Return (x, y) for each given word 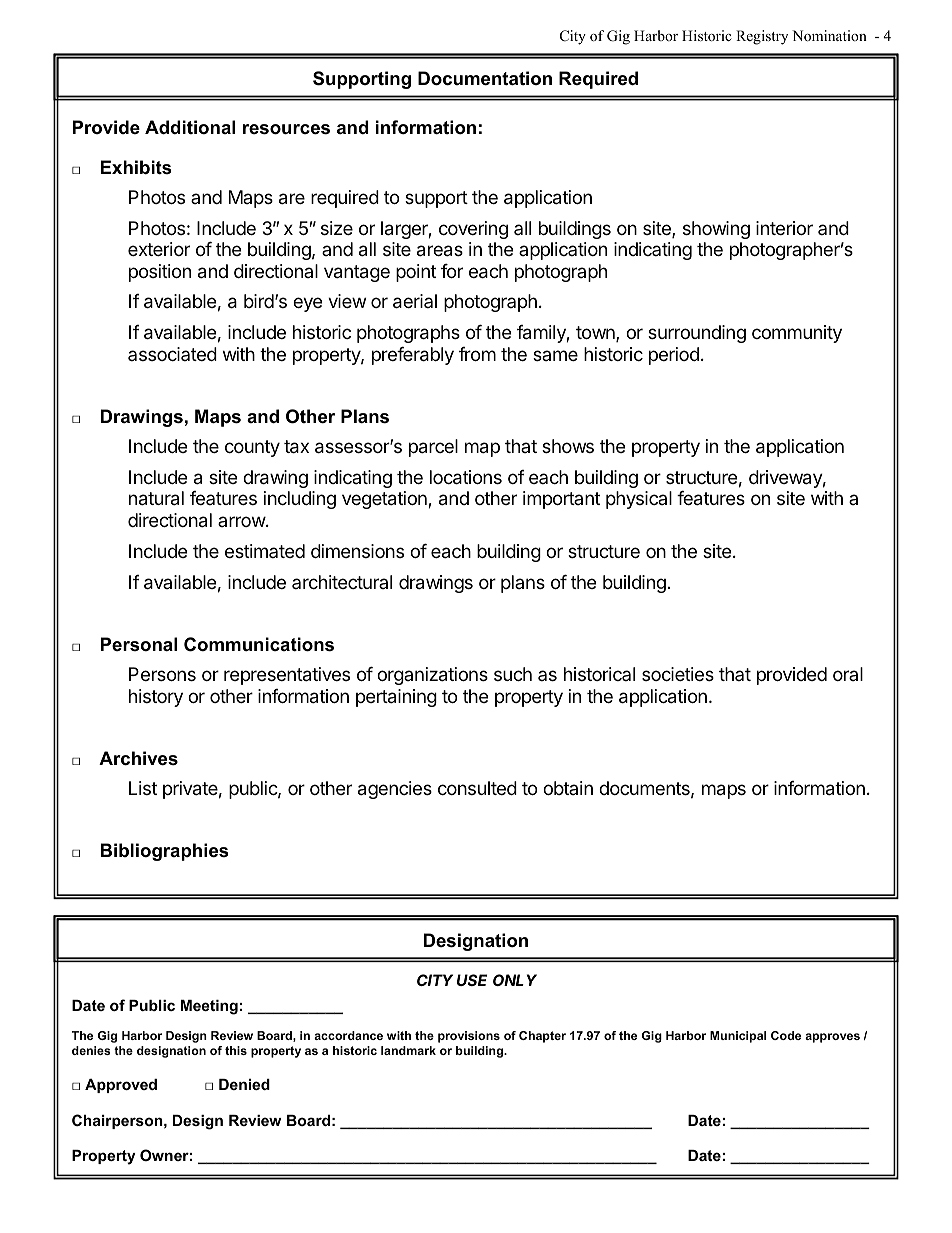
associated (172, 354)
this (236, 1050)
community (797, 334)
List (143, 788)
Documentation (485, 78)
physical (639, 500)
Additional (190, 127)
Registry (762, 37)
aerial (415, 301)
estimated (265, 551)
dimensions (357, 551)
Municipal (738, 1037)
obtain (568, 788)
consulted (477, 788)
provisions (469, 1037)
